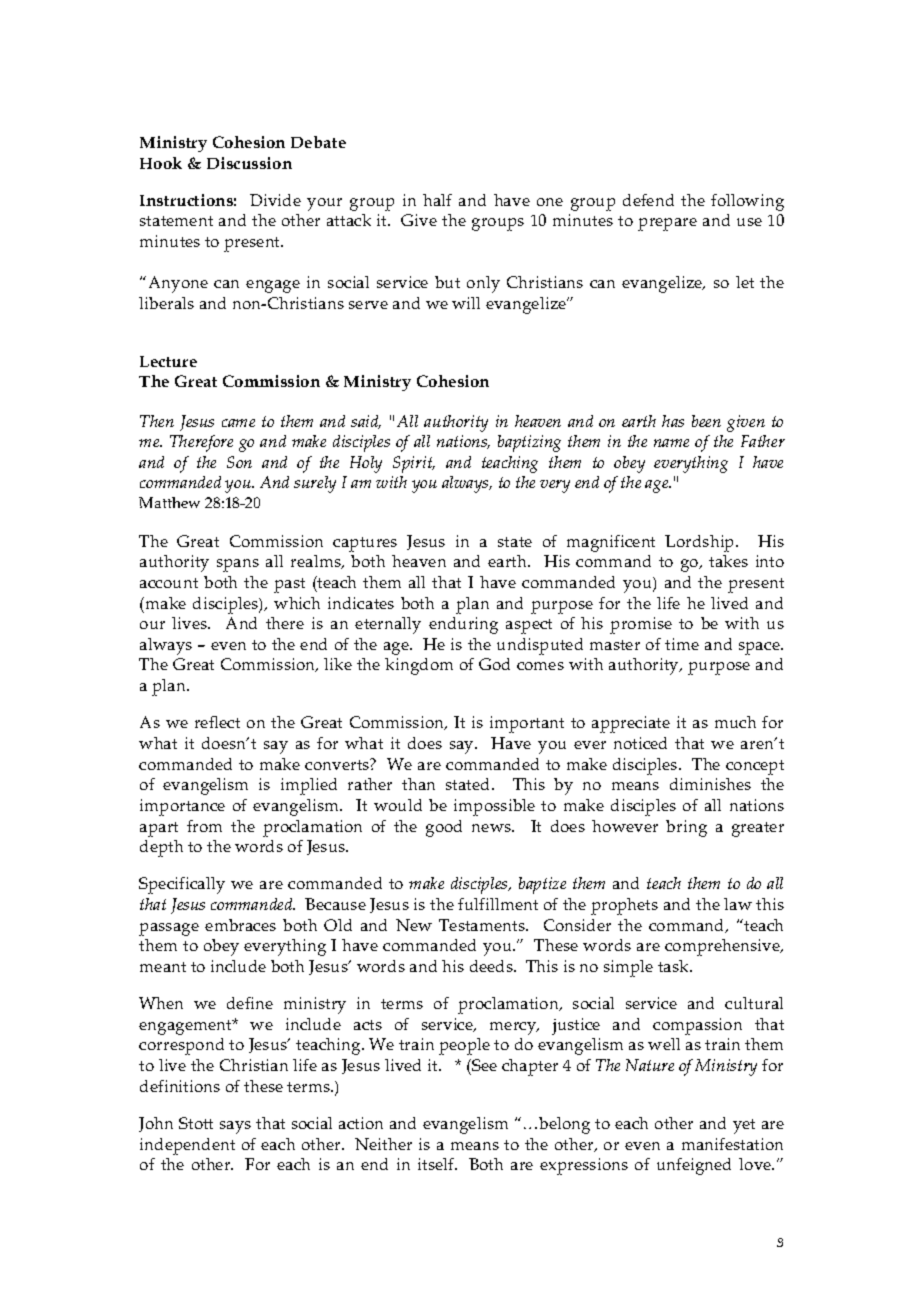 This page has height=1308, width=924. Describe the element at coordinates (437, 1164) in the page. I see `itself` at that location.
